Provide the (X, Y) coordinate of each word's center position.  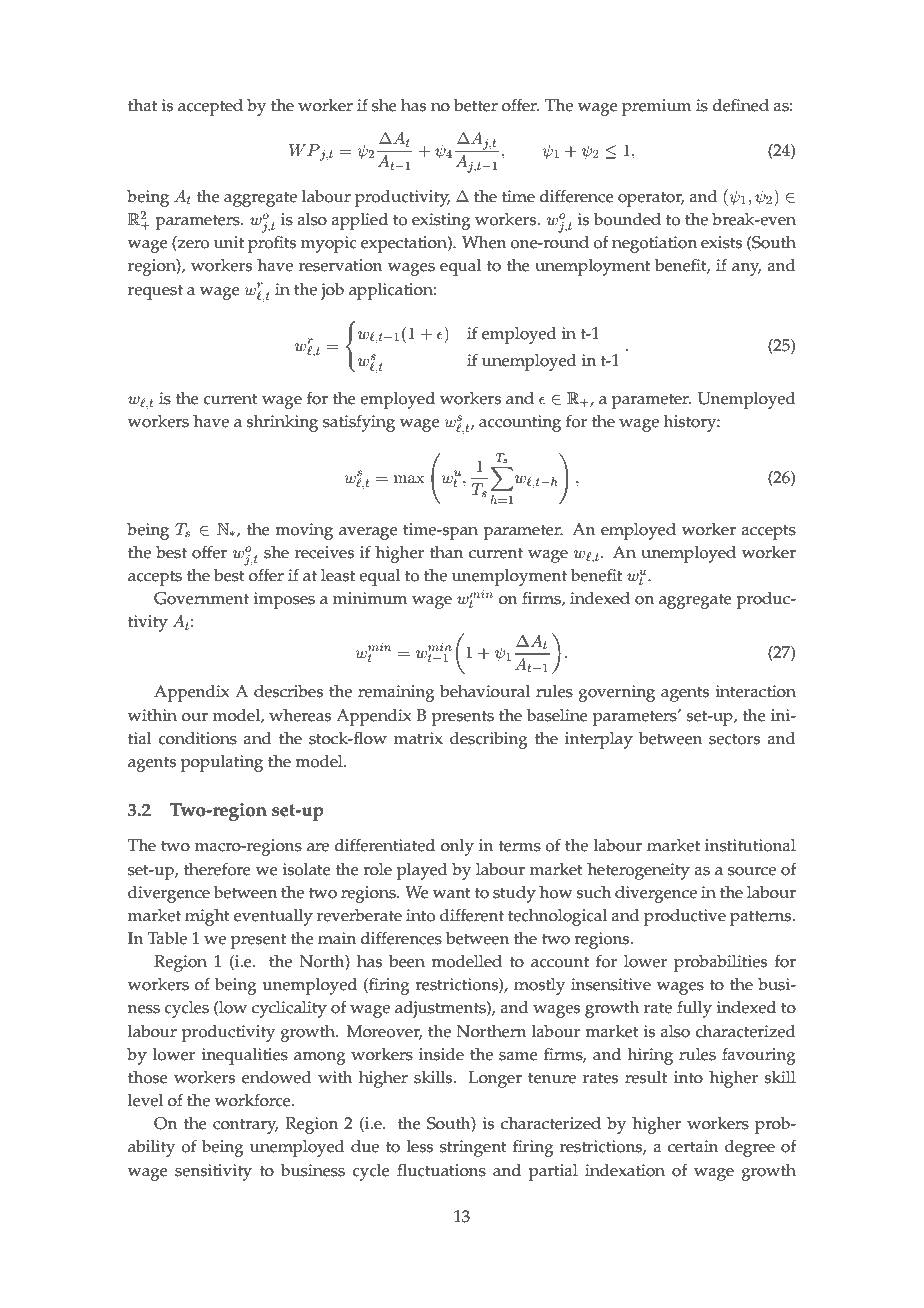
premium (657, 107)
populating (222, 763)
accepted (210, 107)
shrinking (282, 423)
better (476, 105)
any (747, 269)
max (409, 479)
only (457, 847)
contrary (246, 1126)
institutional (750, 845)
